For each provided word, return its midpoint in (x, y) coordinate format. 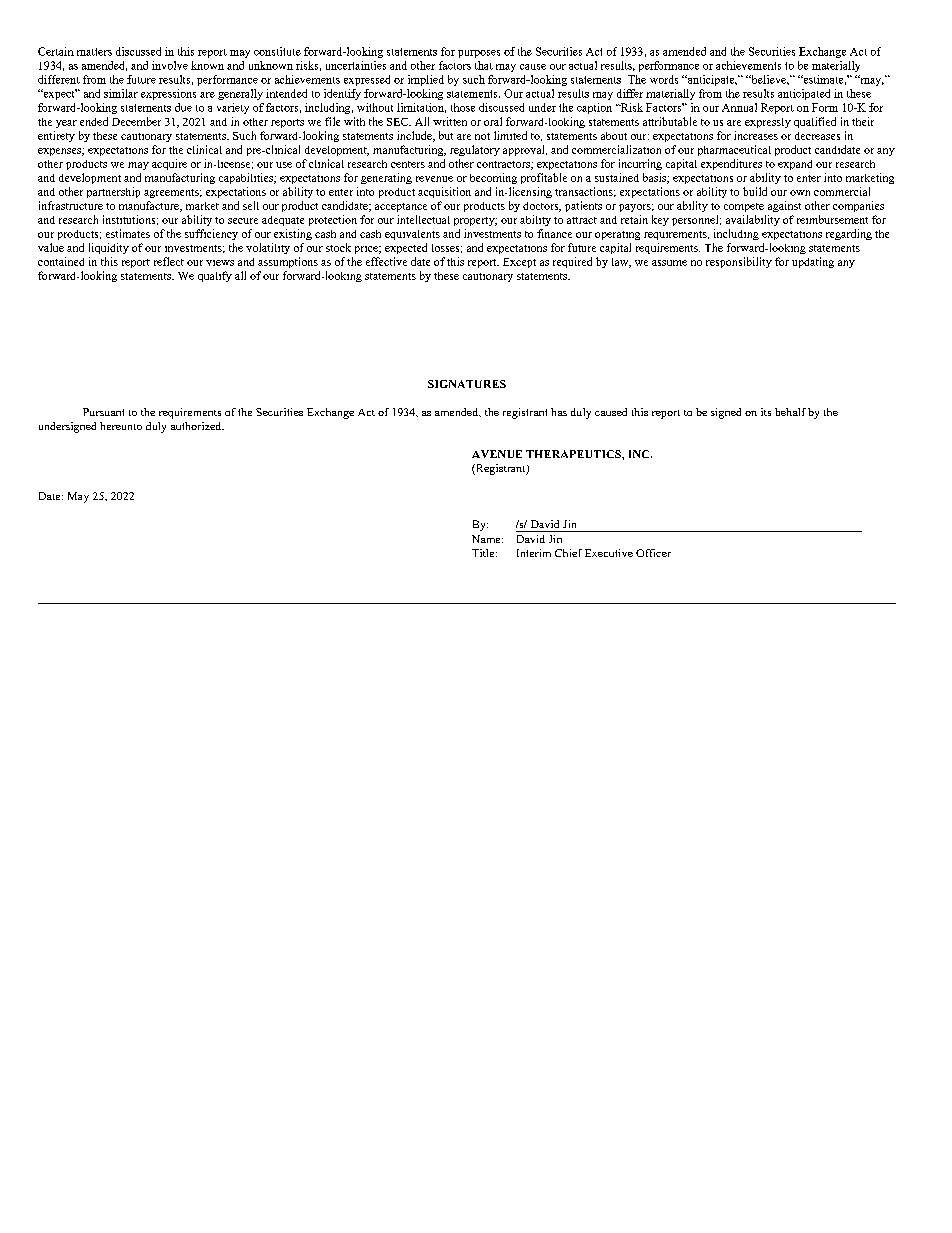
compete (744, 207)
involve (170, 65)
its (766, 412)
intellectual (423, 219)
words (664, 79)
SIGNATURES (467, 384)
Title (484, 553)
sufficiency (211, 234)
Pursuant (103, 412)
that (484, 65)
